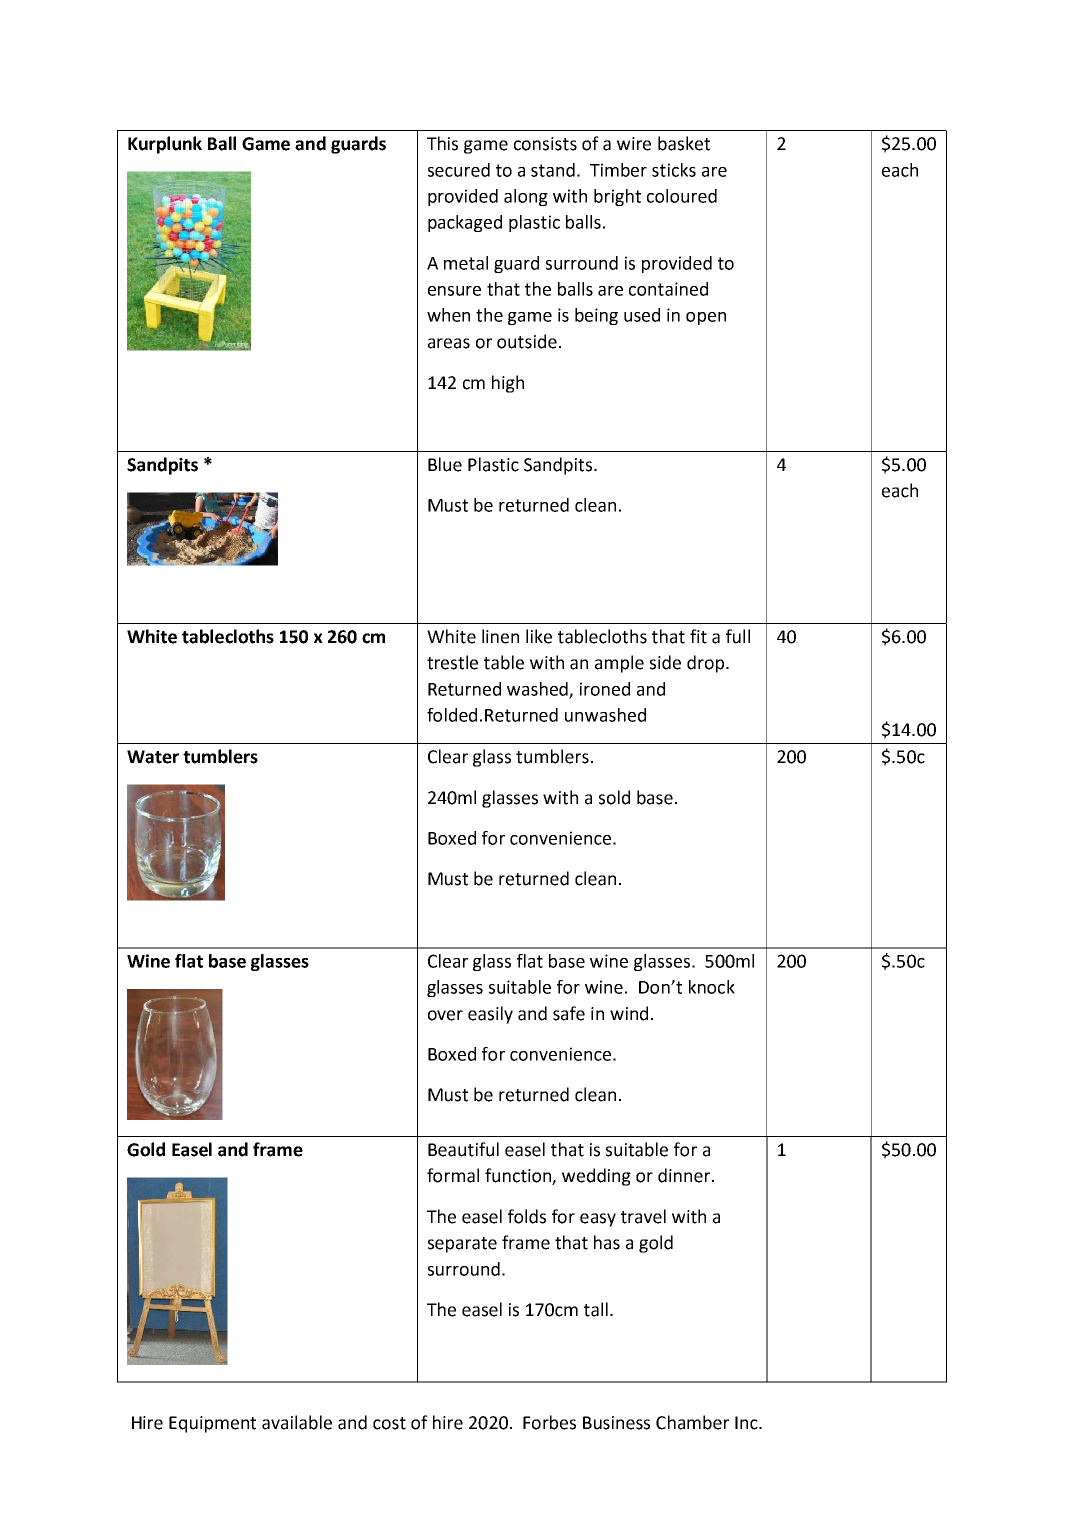 The image size is (1077, 1523). I want to click on cost, so click(389, 1423).
